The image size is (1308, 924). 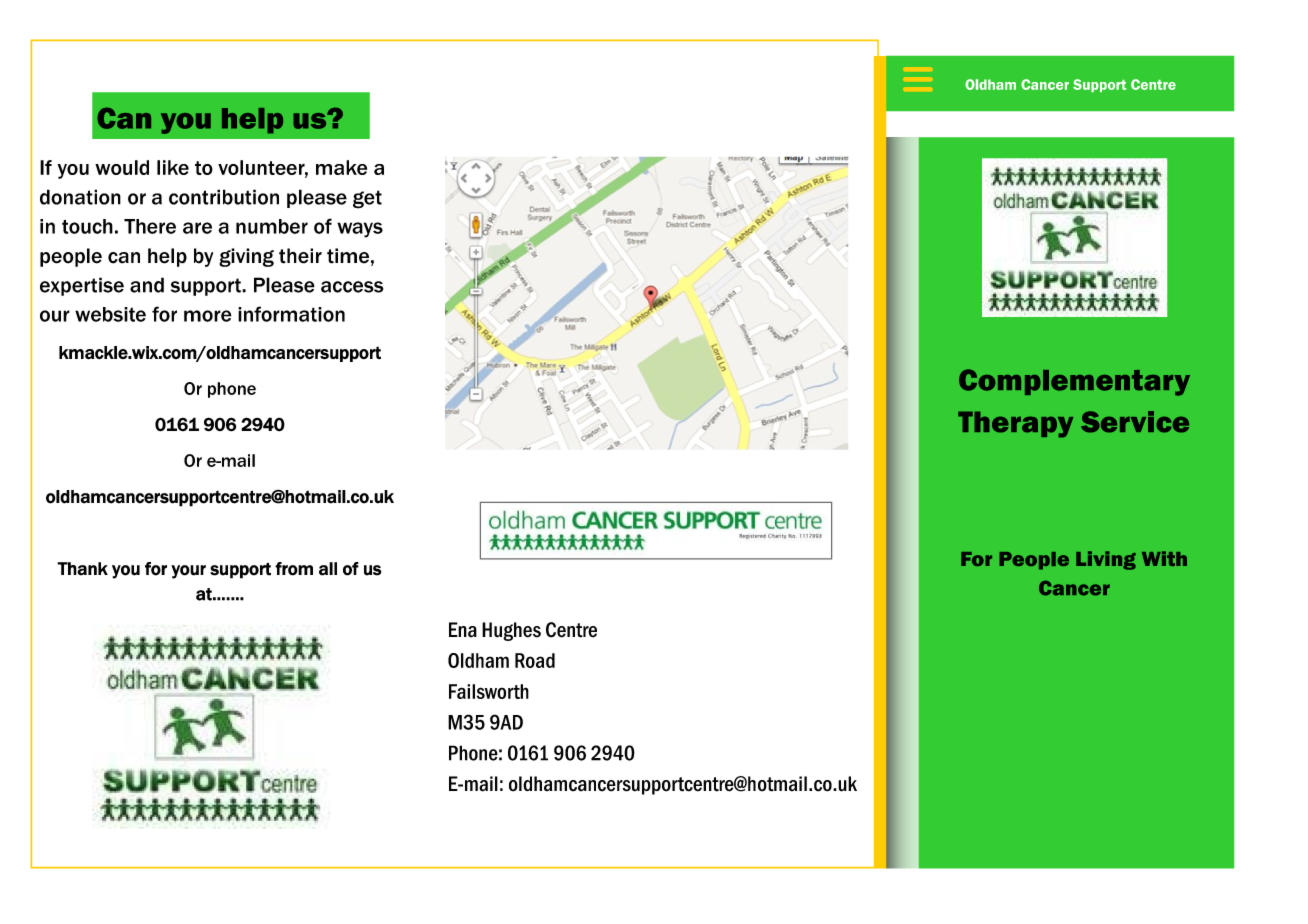 What do you see at coordinates (294, 569) in the screenshot?
I see `from` at bounding box center [294, 569].
